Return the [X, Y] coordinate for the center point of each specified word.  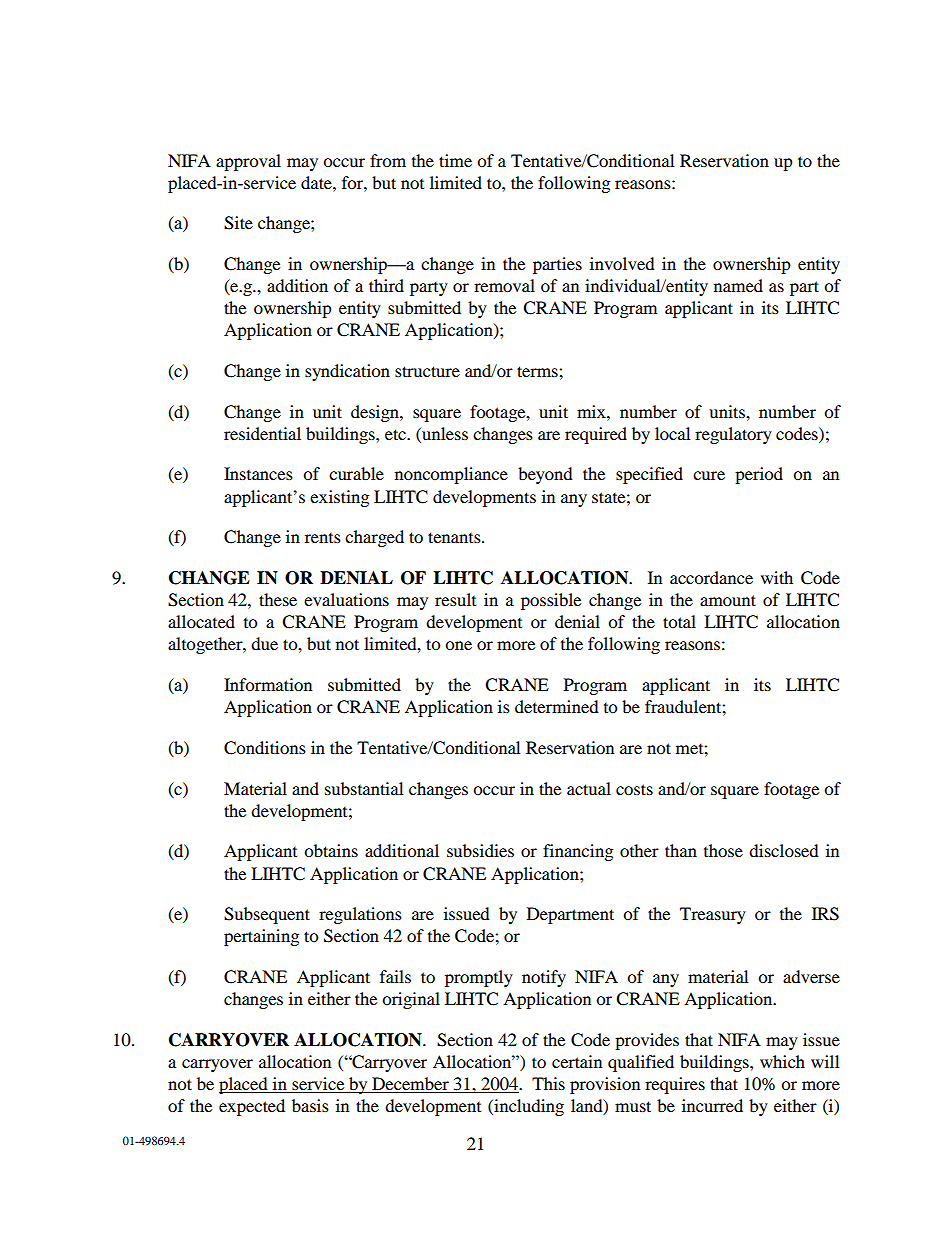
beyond [545, 475]
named [738, 285]
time [455, 160]
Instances [258, 473]
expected [252, 1107]
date [317, 182]
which [782, 1061]
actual [589, 788]
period [759, 475]
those [723, 850]
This [548, 1083]
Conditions [265, 748]
